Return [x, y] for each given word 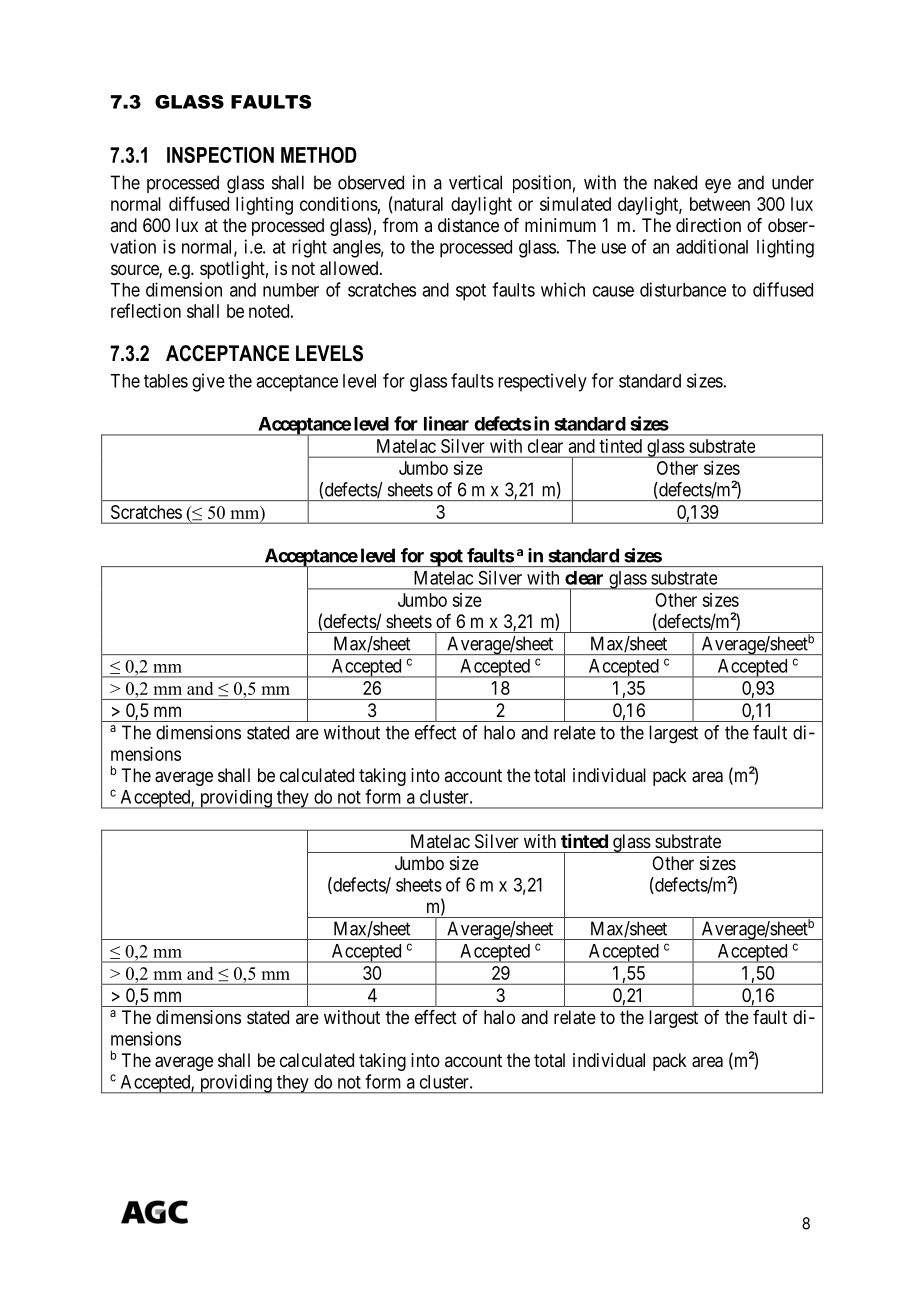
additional [712, 246]
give [208, 382]
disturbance [683, 289]
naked [675, 182]
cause [613, 291]
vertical [475, 182]
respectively [542, 382]
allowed [350, 268]
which [563, 289]
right [309, 248]
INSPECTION [220, 155]
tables [166, 381]
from [400, 225]
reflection [146, 310]
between [720, 204]
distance [468, 225]
